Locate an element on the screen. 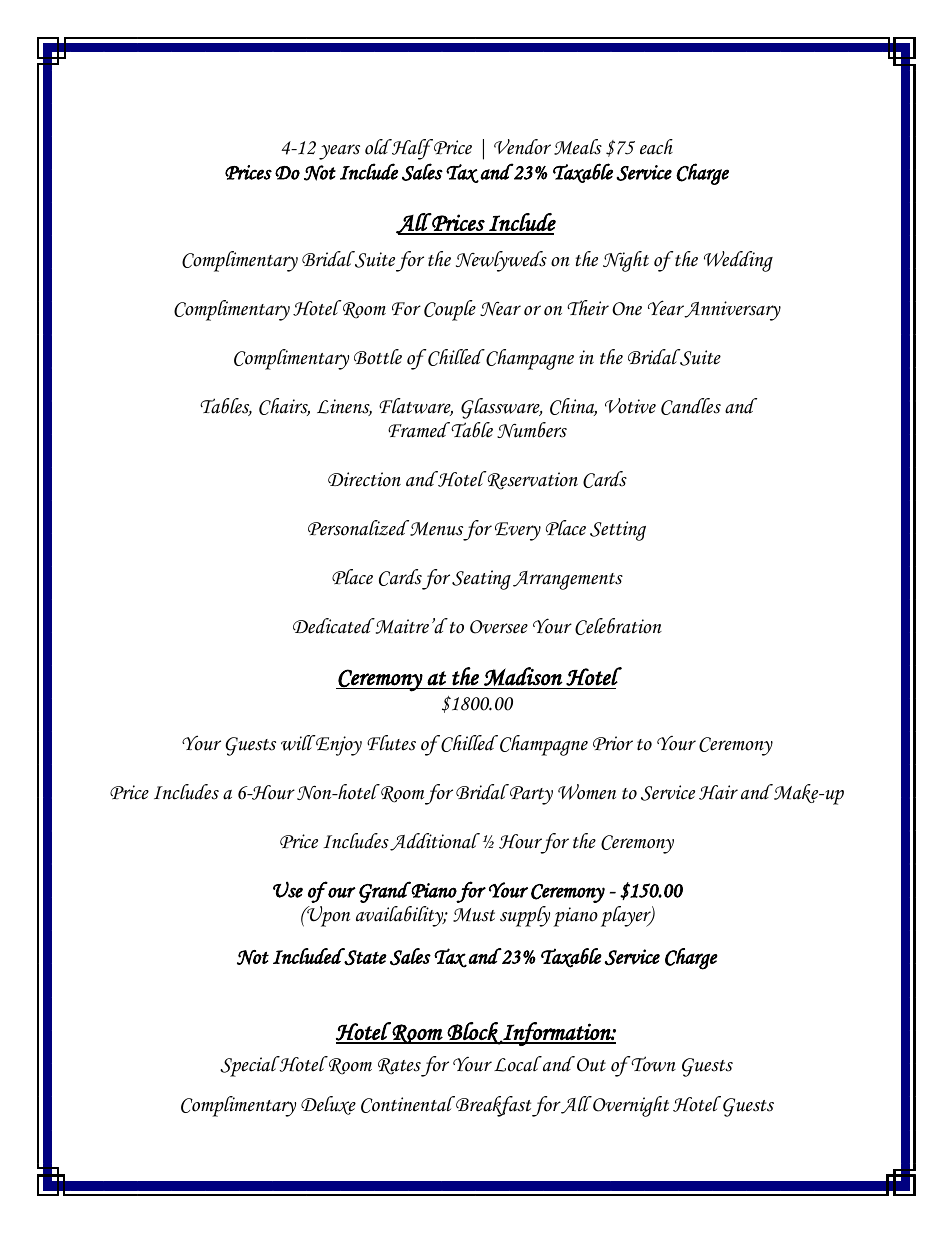  Celebration is located at coordinates (618, 626).
